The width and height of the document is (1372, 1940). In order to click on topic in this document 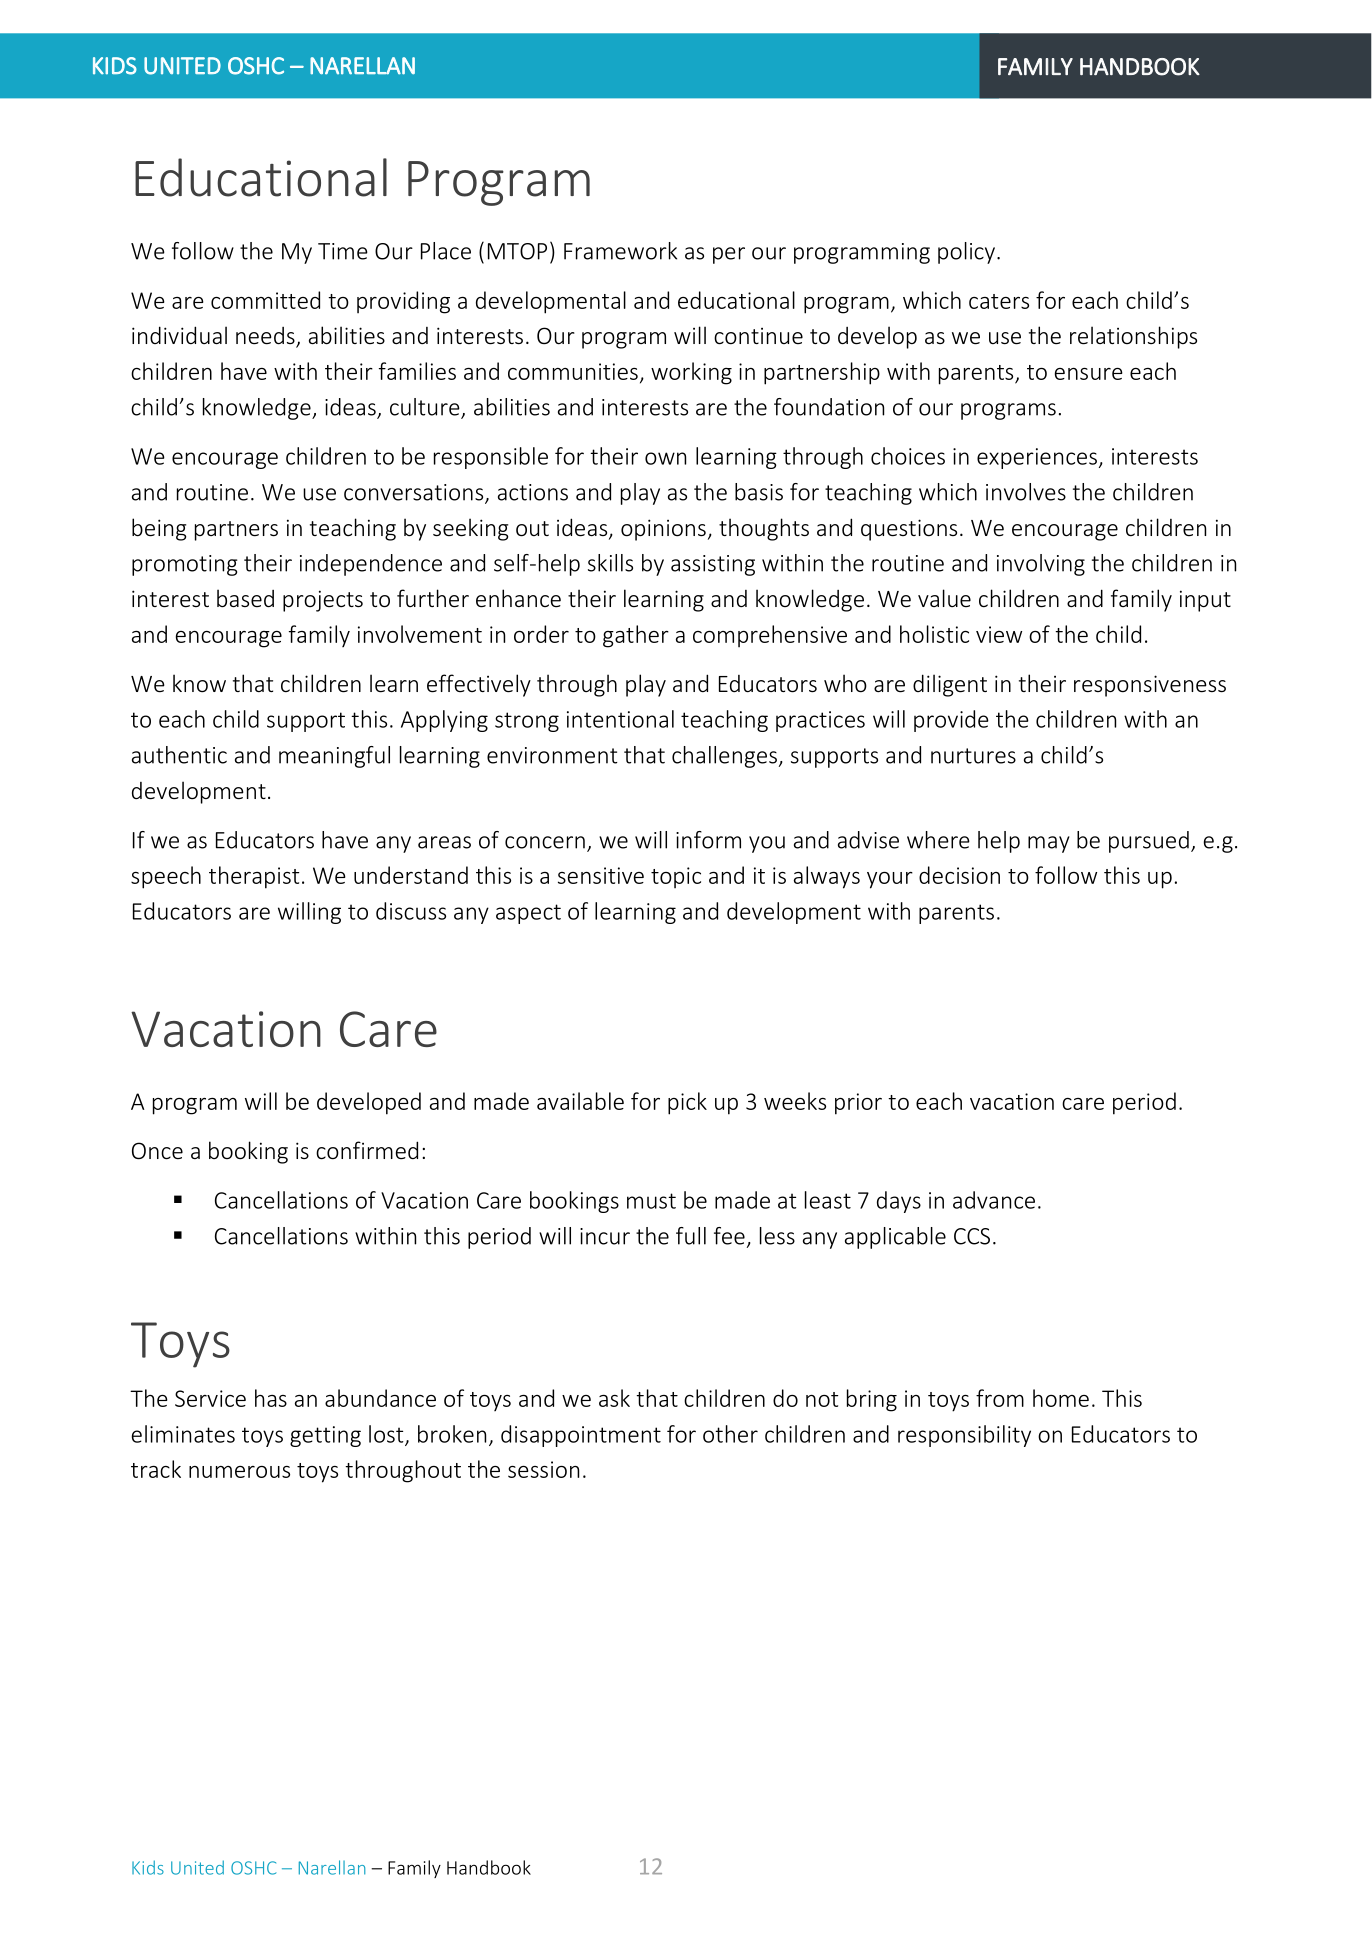, I will do `click(676, 877)`.
